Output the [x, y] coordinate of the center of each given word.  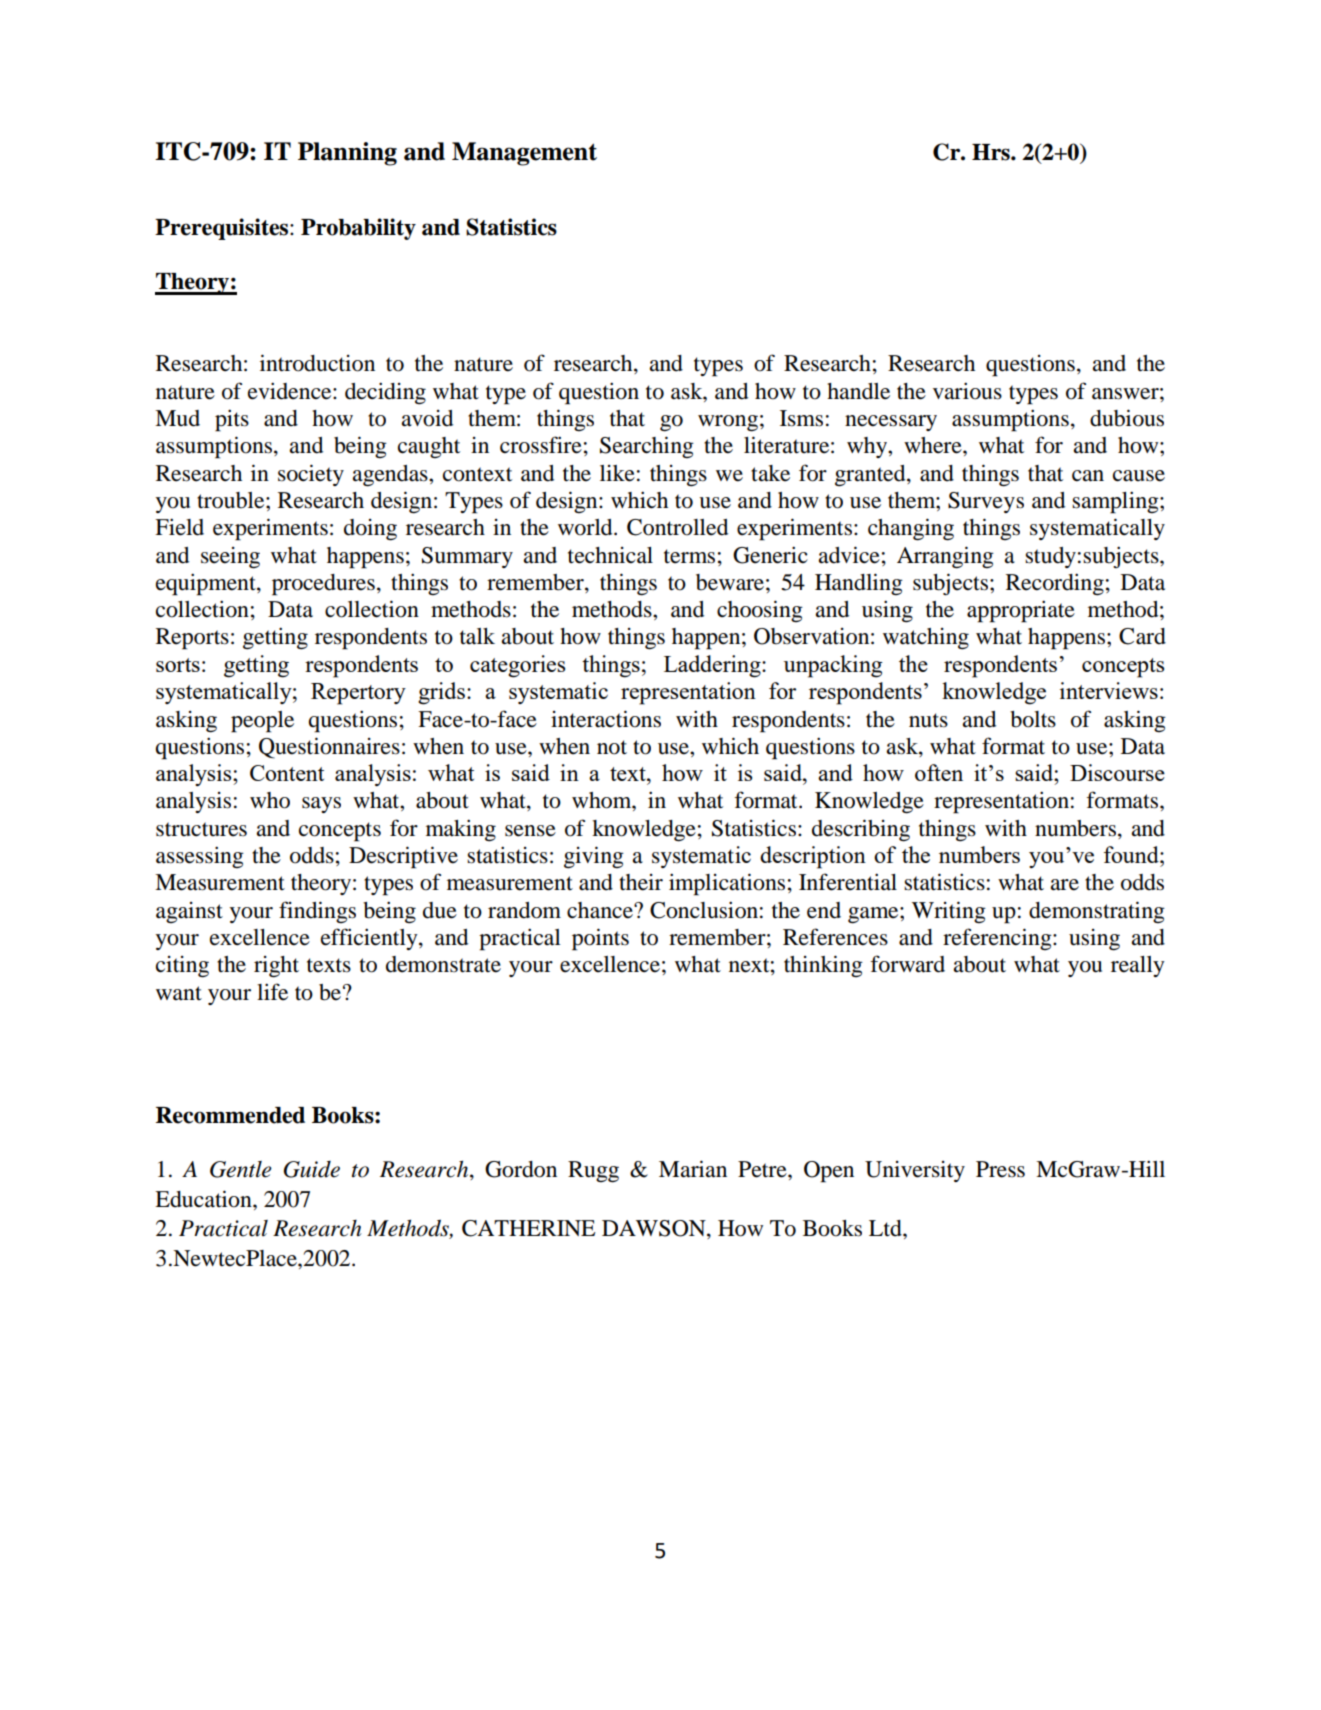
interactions [606, 719]
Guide [311, 1169]
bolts [1033, 719]
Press [1000, 1169]
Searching [647, 447]
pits [232, 420]
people [262, 722]
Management [524, 154]
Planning [347, 154]
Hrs [992, 152]
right [276, 967]
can [1088, 476]
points [600, 939]
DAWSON [655, 1229]
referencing [998, 939]
